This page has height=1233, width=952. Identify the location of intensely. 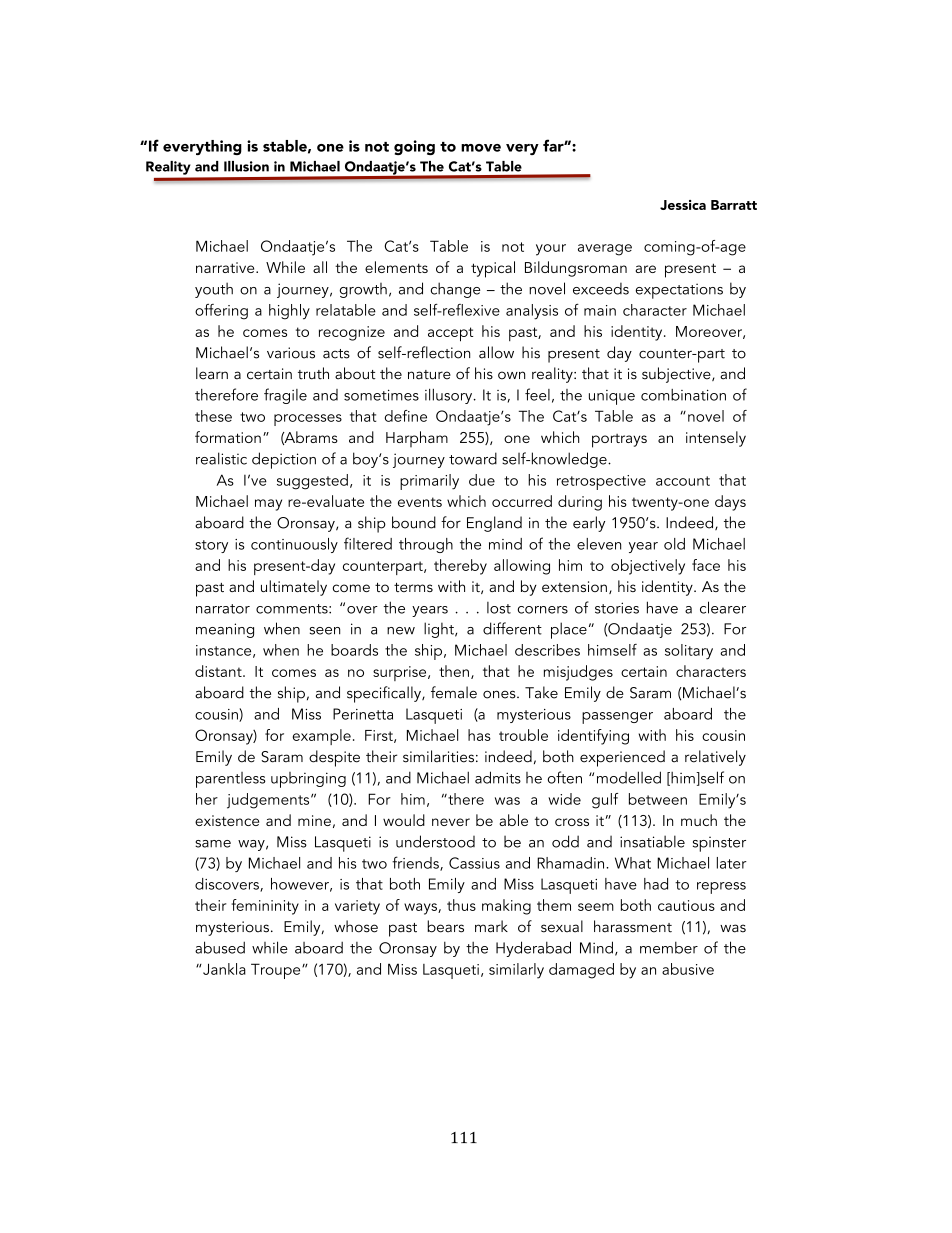
(716, 439).
